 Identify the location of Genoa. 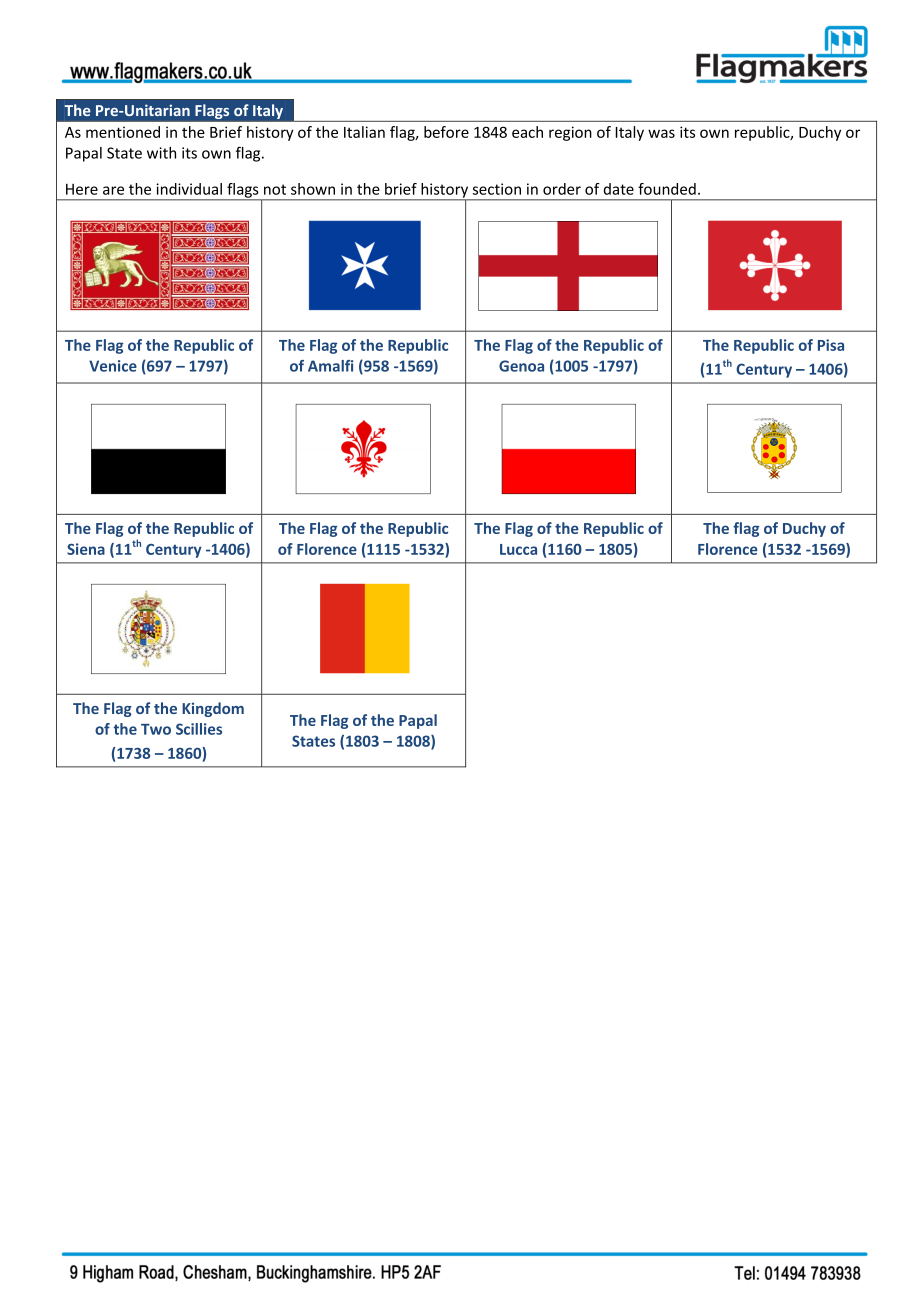
(521, 366).
